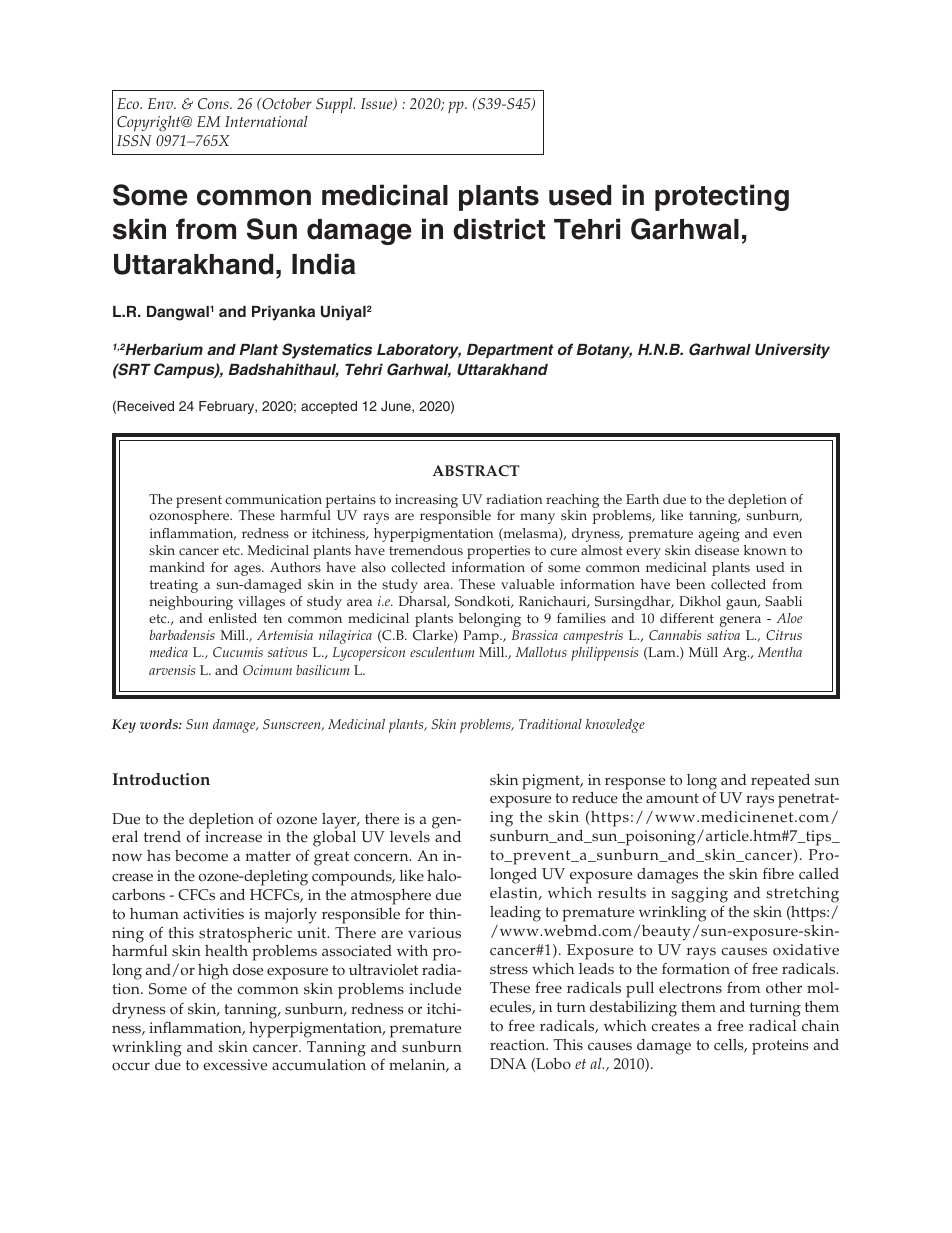 Image resolution: width=952 pixels, height=1233 pixels. I want to click on Department, so click(510, 351).
